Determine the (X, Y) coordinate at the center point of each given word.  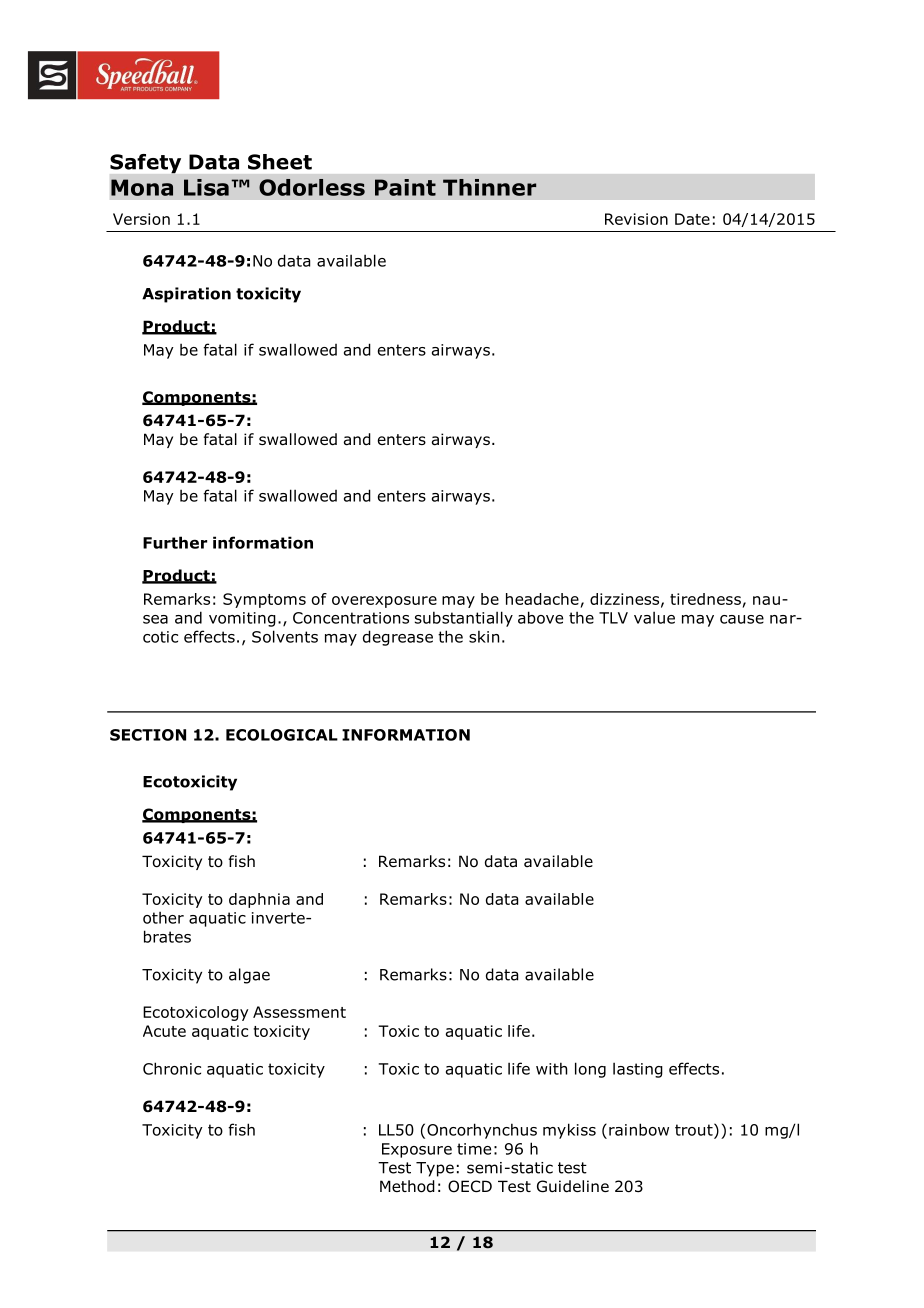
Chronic (172, 1068)
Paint (405, 187)
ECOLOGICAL (282, 735)
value (654, 617)
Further (175, 542)
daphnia (259, 900)
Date (692, 219)
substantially (464, 619)
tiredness (705, 599)
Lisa (206, 187)
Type (435, 1169)
